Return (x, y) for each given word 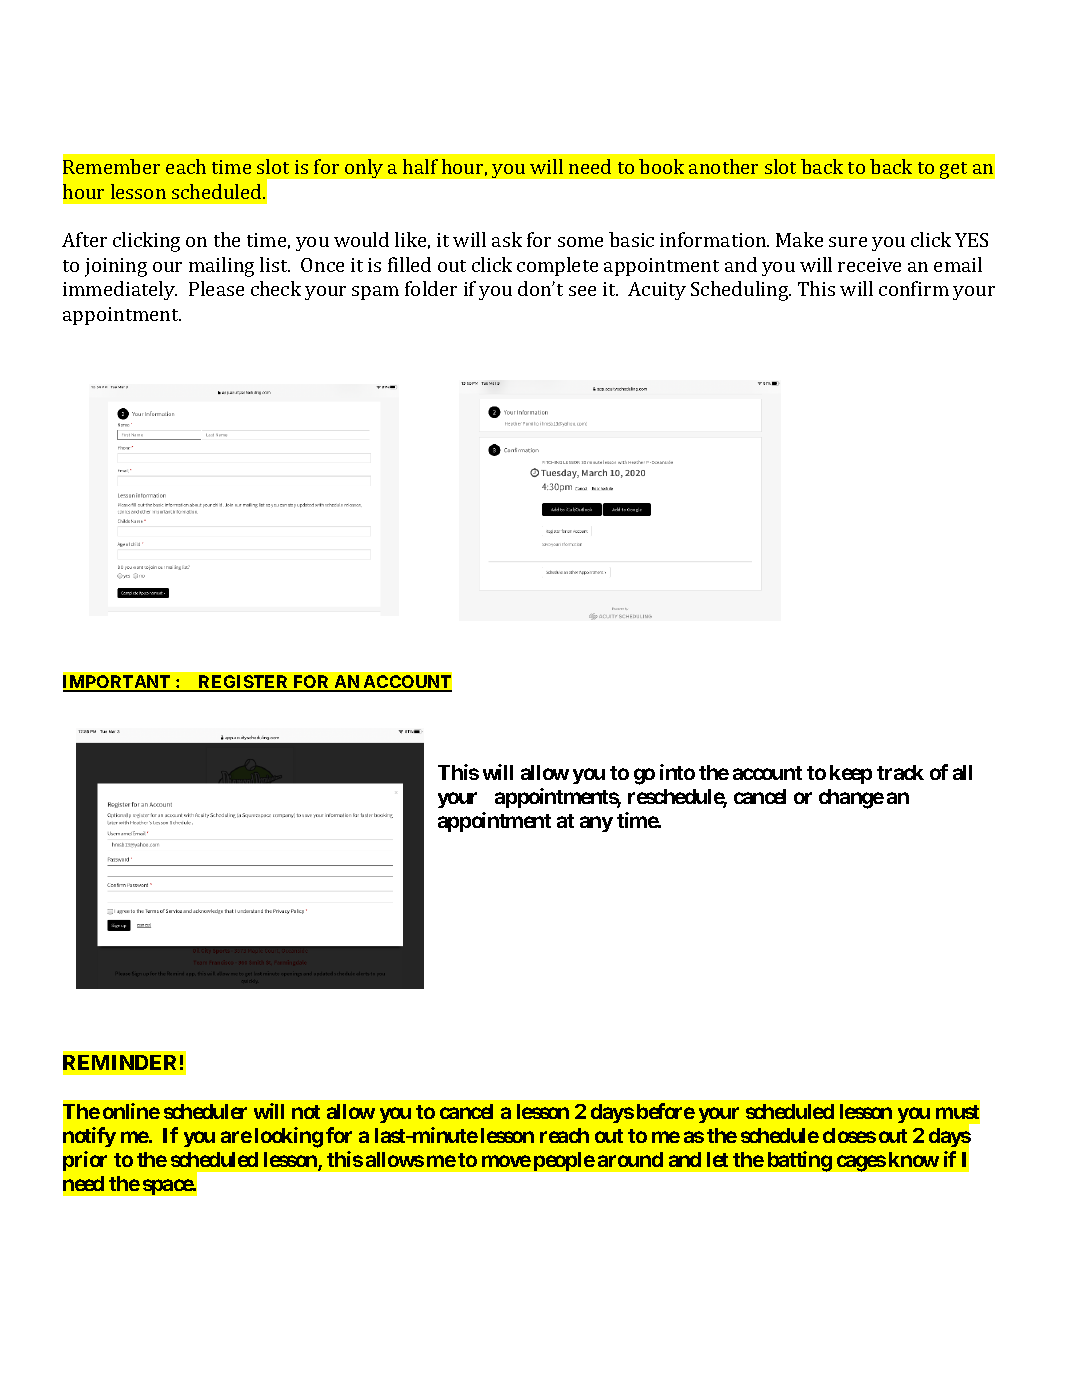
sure (848, 242)
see (582, 291)
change (851, 799)
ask (507, 239)
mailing (221, 267)
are (236, 1137)
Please (216, 288)
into (677, 772)
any (596, 824)
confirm (914, 288)
